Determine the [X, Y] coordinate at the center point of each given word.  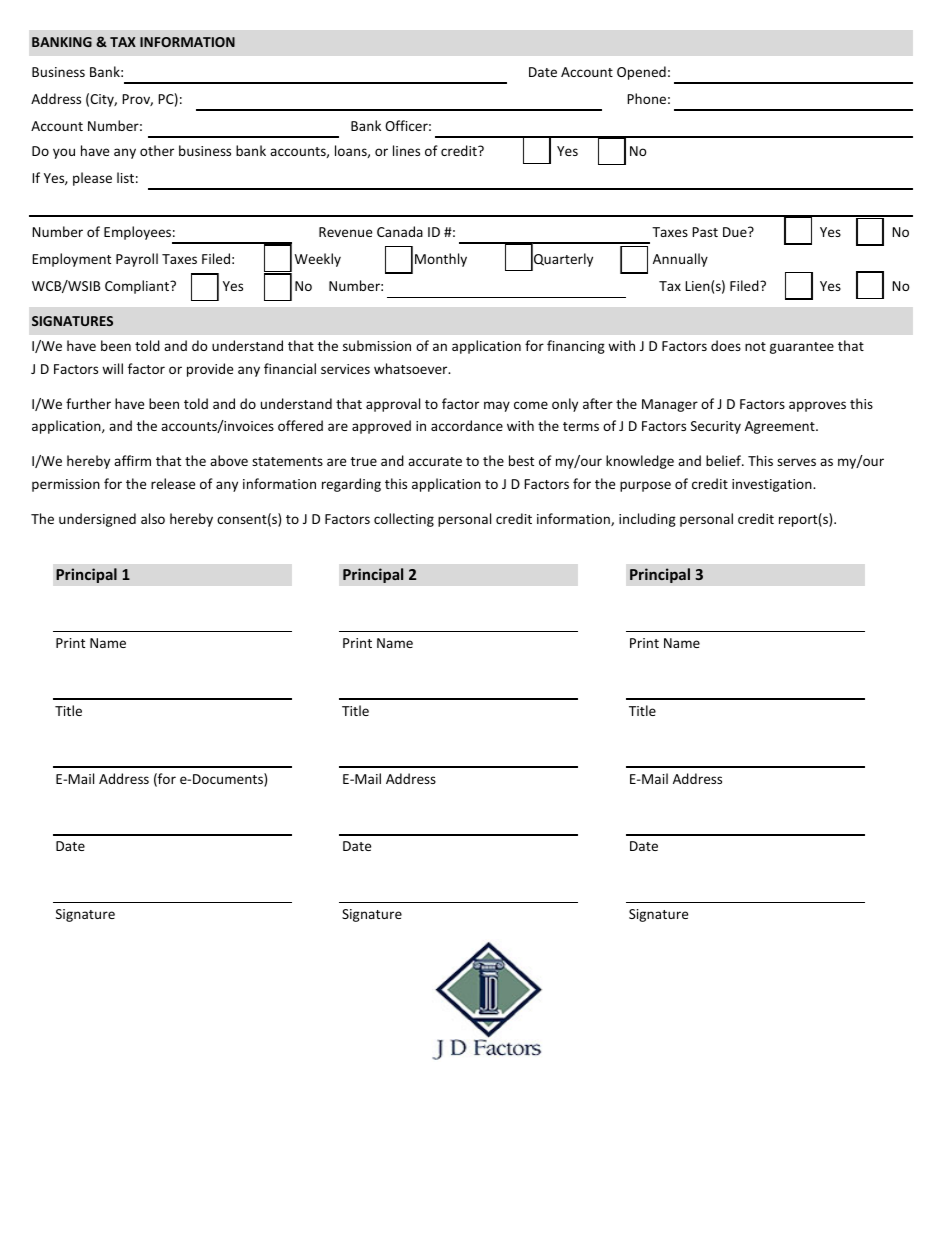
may [497, 406]
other [157, 150]
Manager [670, 405]
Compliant [138, 287]
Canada [400, 231]
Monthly [441, 260]
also [153, 518]
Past [705, 232]
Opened [641, 73]
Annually [680, 260]
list [125, 177]
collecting [404, 520]
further [88, 403]
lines [406, 150]
